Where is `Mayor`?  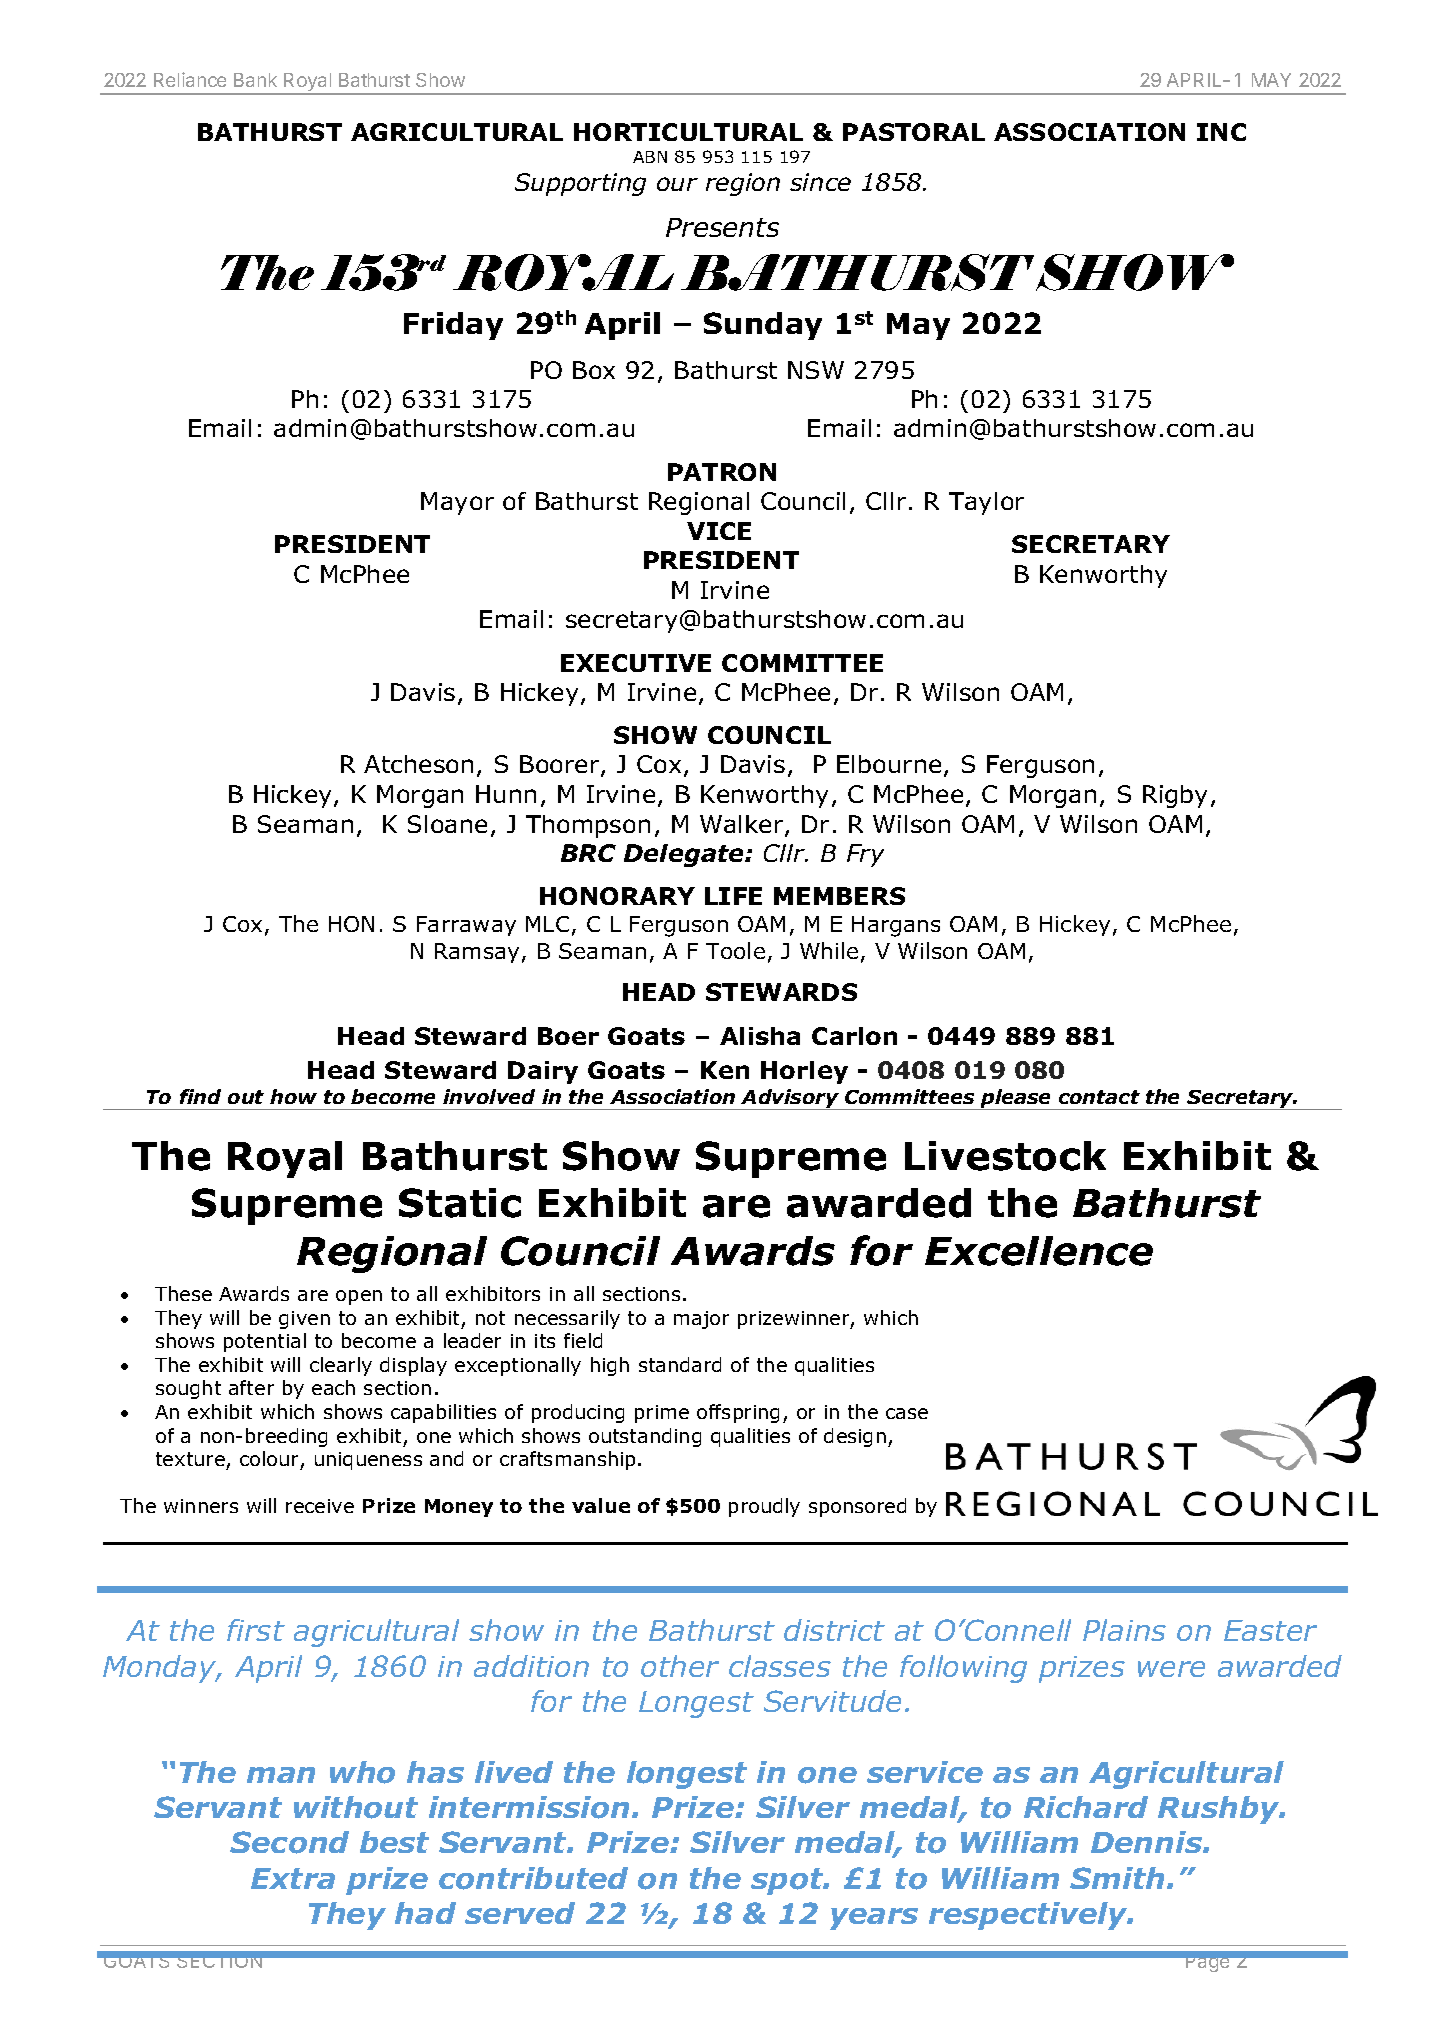
Mayor is located at coordinates (457, 503).
